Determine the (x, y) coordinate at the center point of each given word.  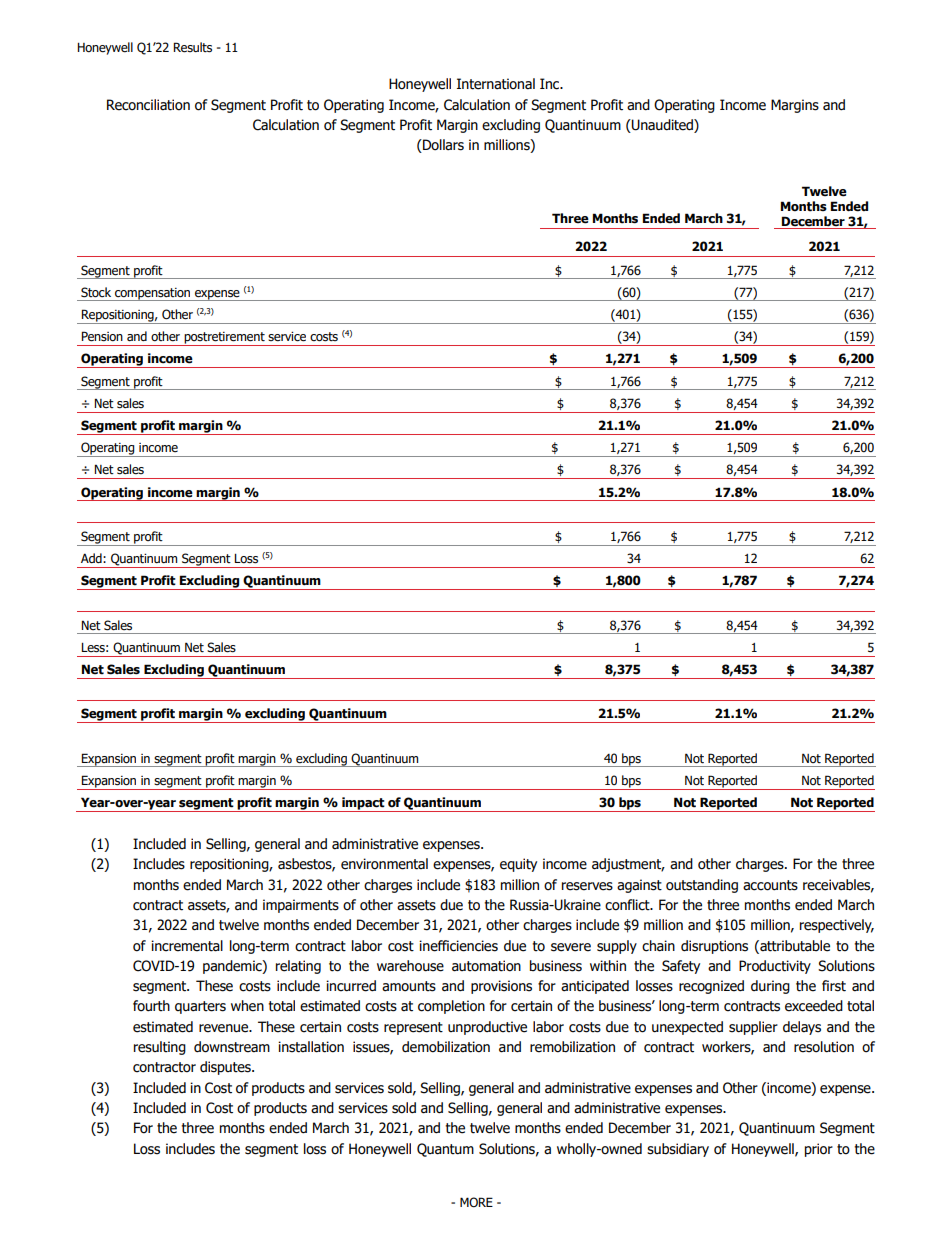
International (496, 84)
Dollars (442, 146)
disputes (226, 1068)
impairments (301, 906)
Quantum (445, 1150)
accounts (770, 885)
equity (518, 865)
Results (192, 47)
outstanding (702, 886)
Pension (102, 336)
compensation (153, 294)
